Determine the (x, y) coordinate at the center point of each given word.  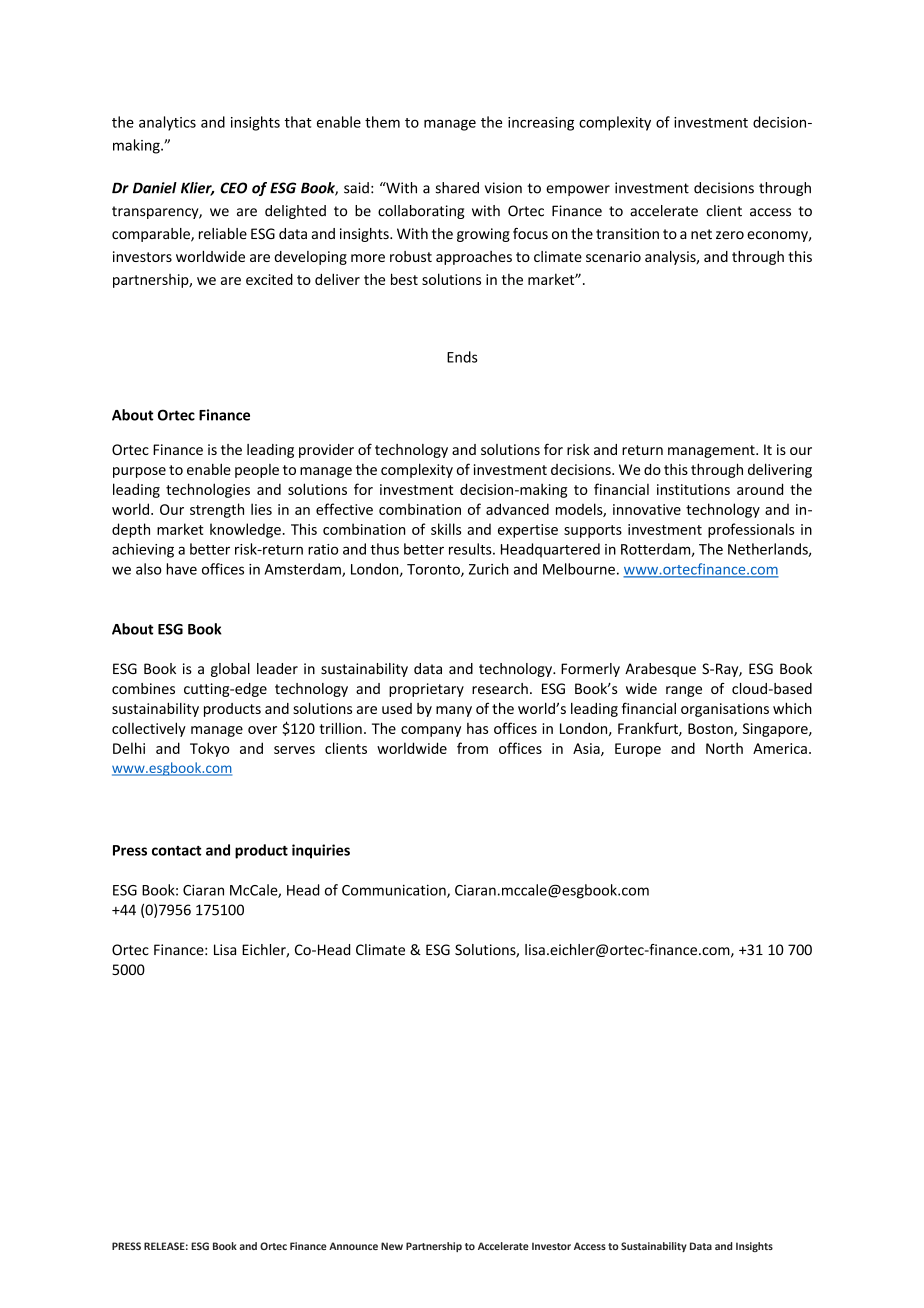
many (454, 711)
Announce (353, 1246)
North (724, 748)
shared (457, 188)
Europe (638, 750)
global (230, 670)
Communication (395, 891)
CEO (233, 188)
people (257, 471)
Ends (462, 357)
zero (730, 235)
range (684, 691)
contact (176, 851)
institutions (693, 489)
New (392, 1246)
